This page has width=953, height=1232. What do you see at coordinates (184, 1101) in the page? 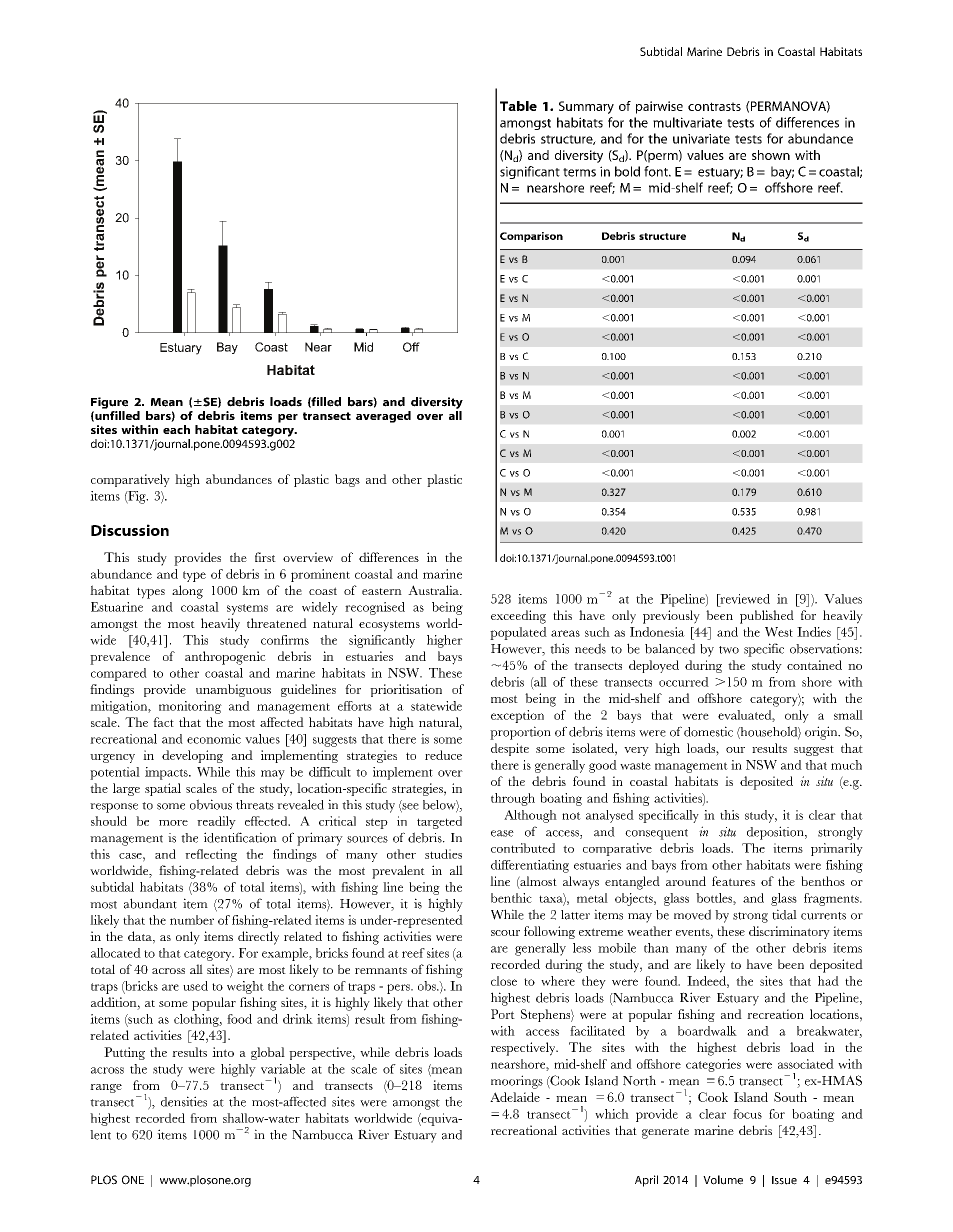
I see `densities` at bounding box center [184, 1101].
